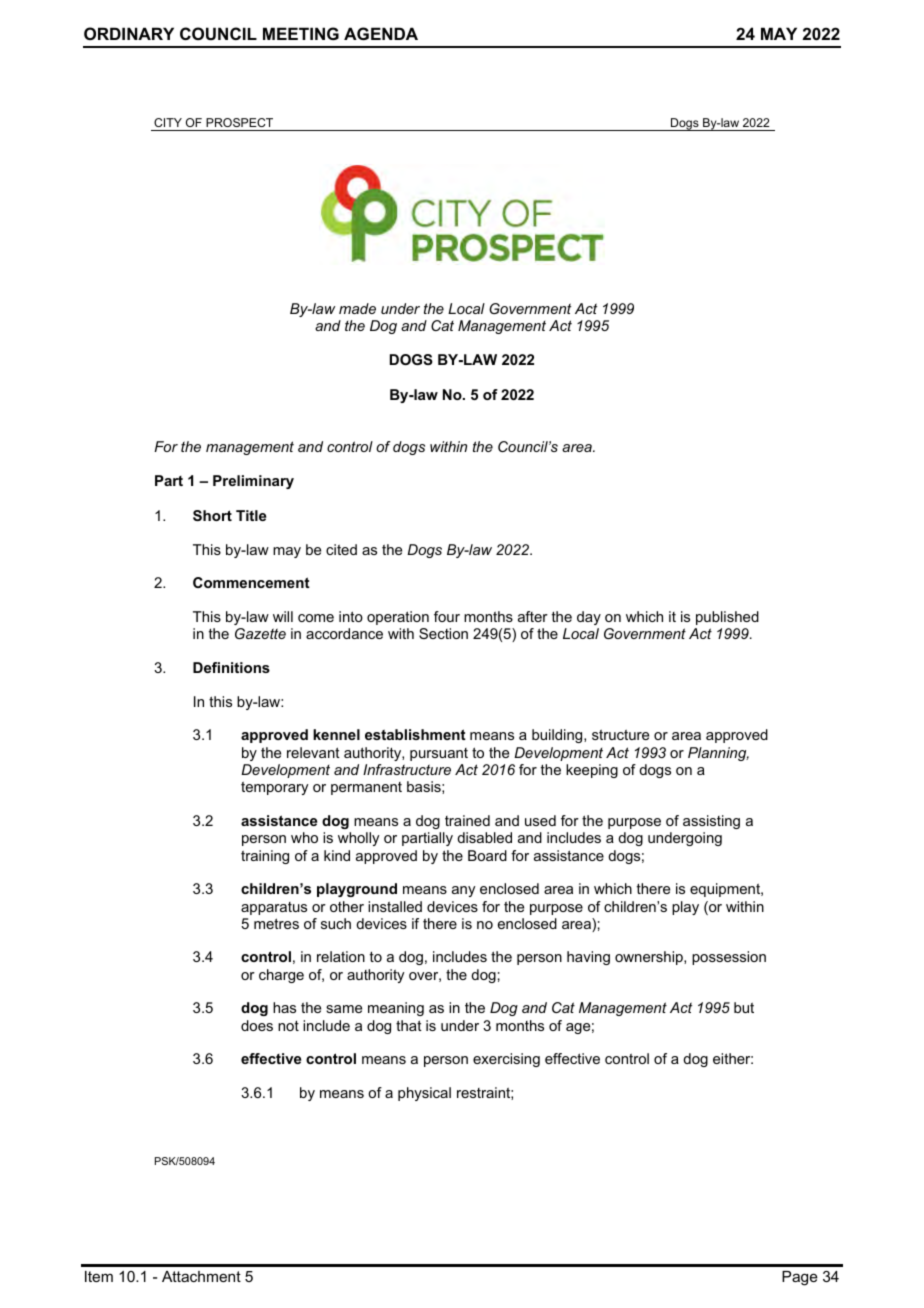  Describe the element at coordinates (265, 857) in the screenshot. I see `training` at that location.
